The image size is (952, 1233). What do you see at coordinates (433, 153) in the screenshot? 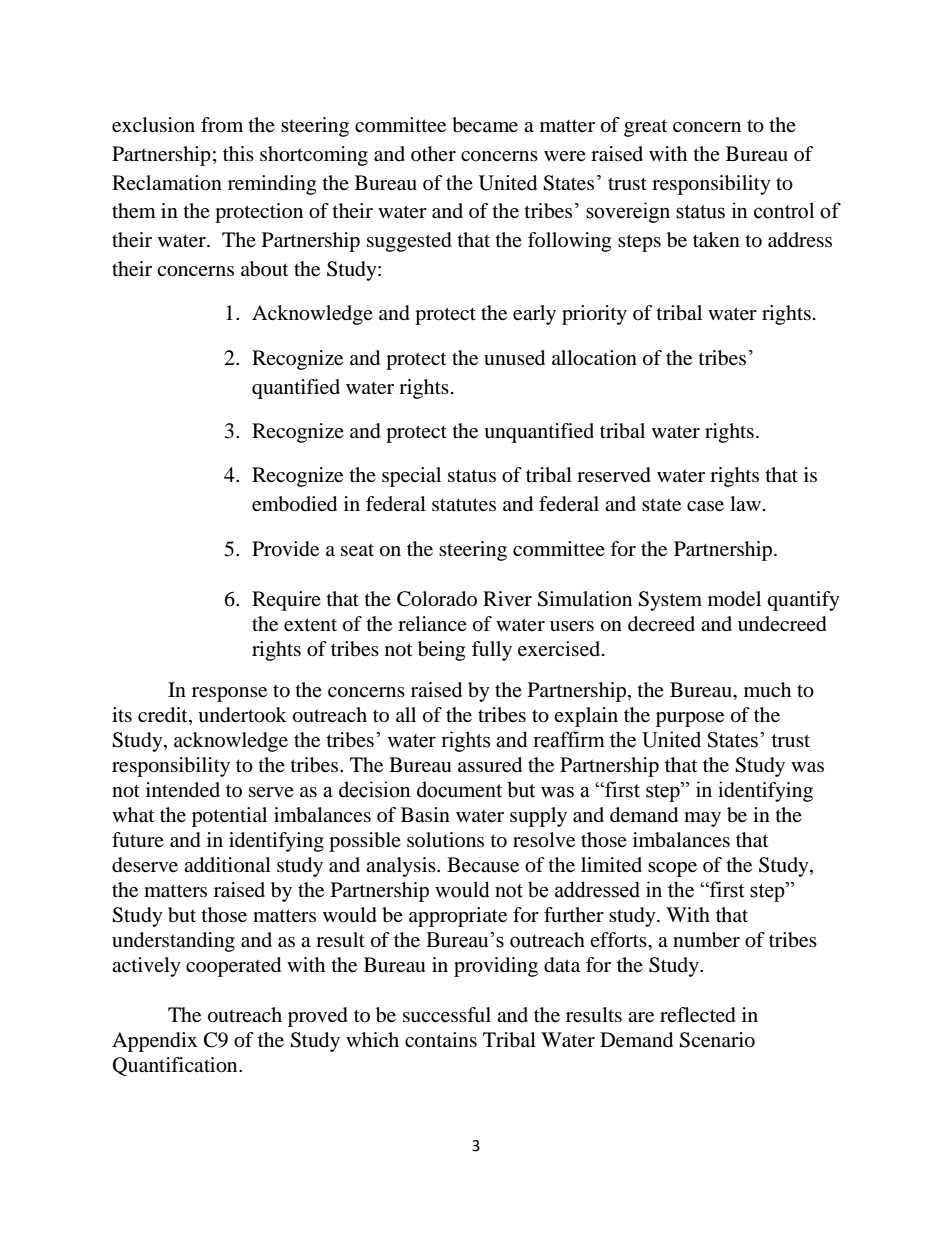
I see `other` at bounding box center [433, 153].
